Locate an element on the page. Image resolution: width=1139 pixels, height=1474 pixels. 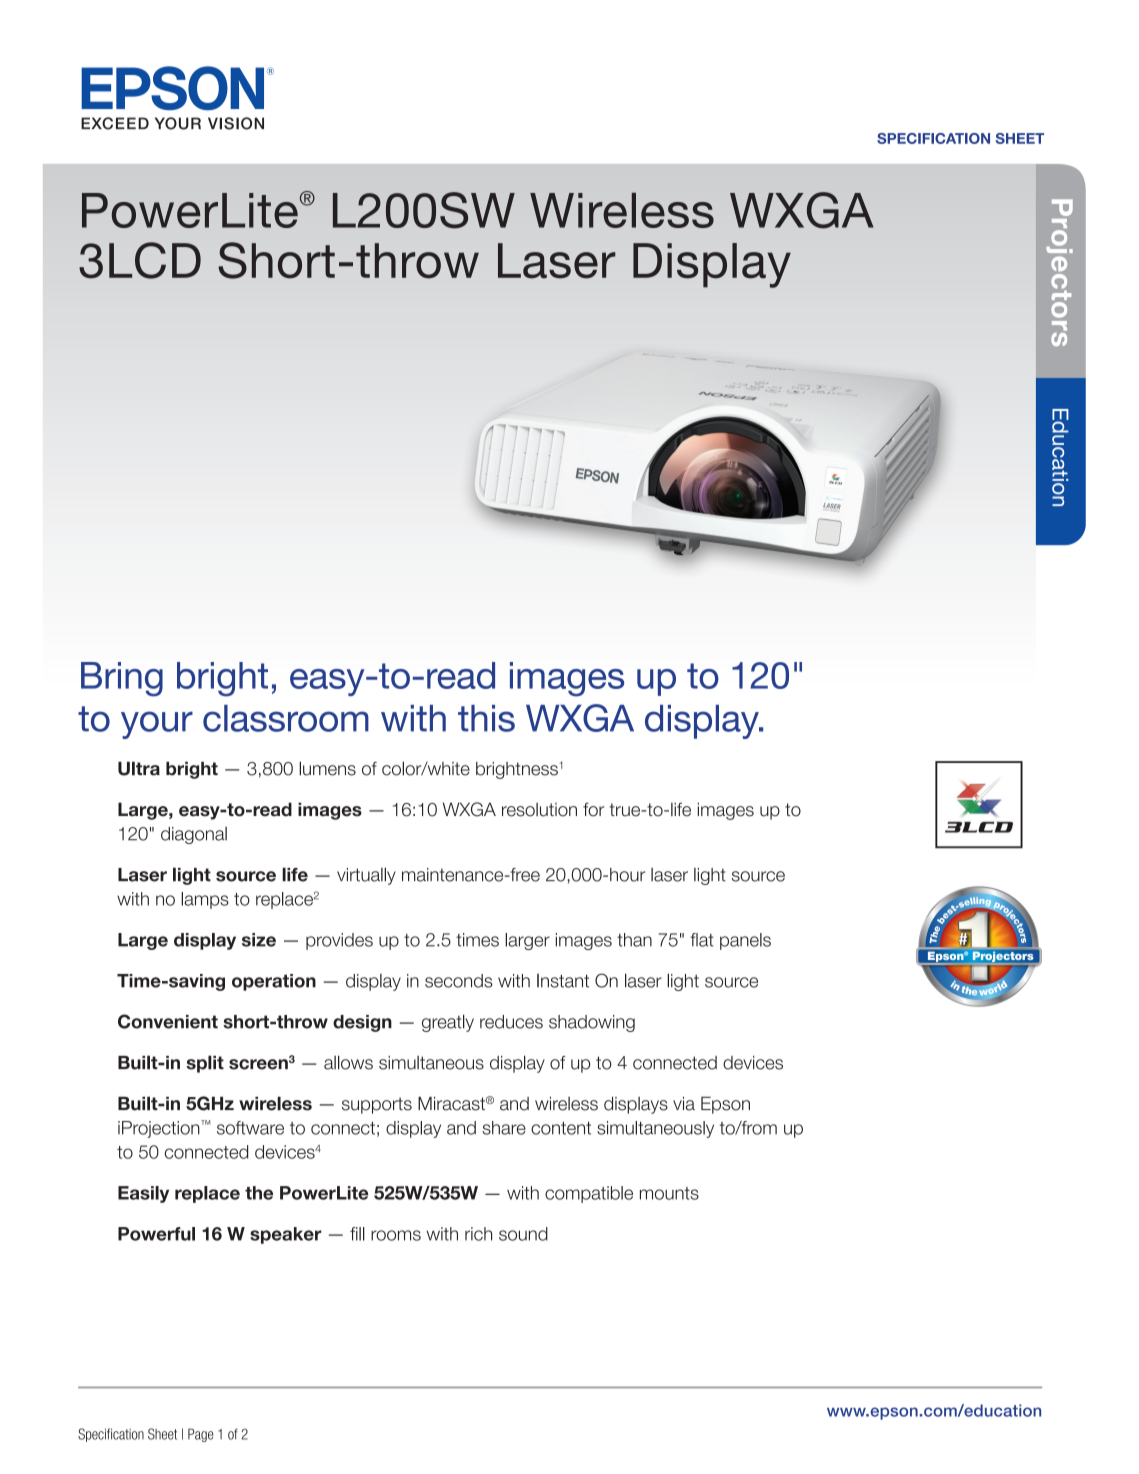
sound is located at coordinates (523, 1234).
